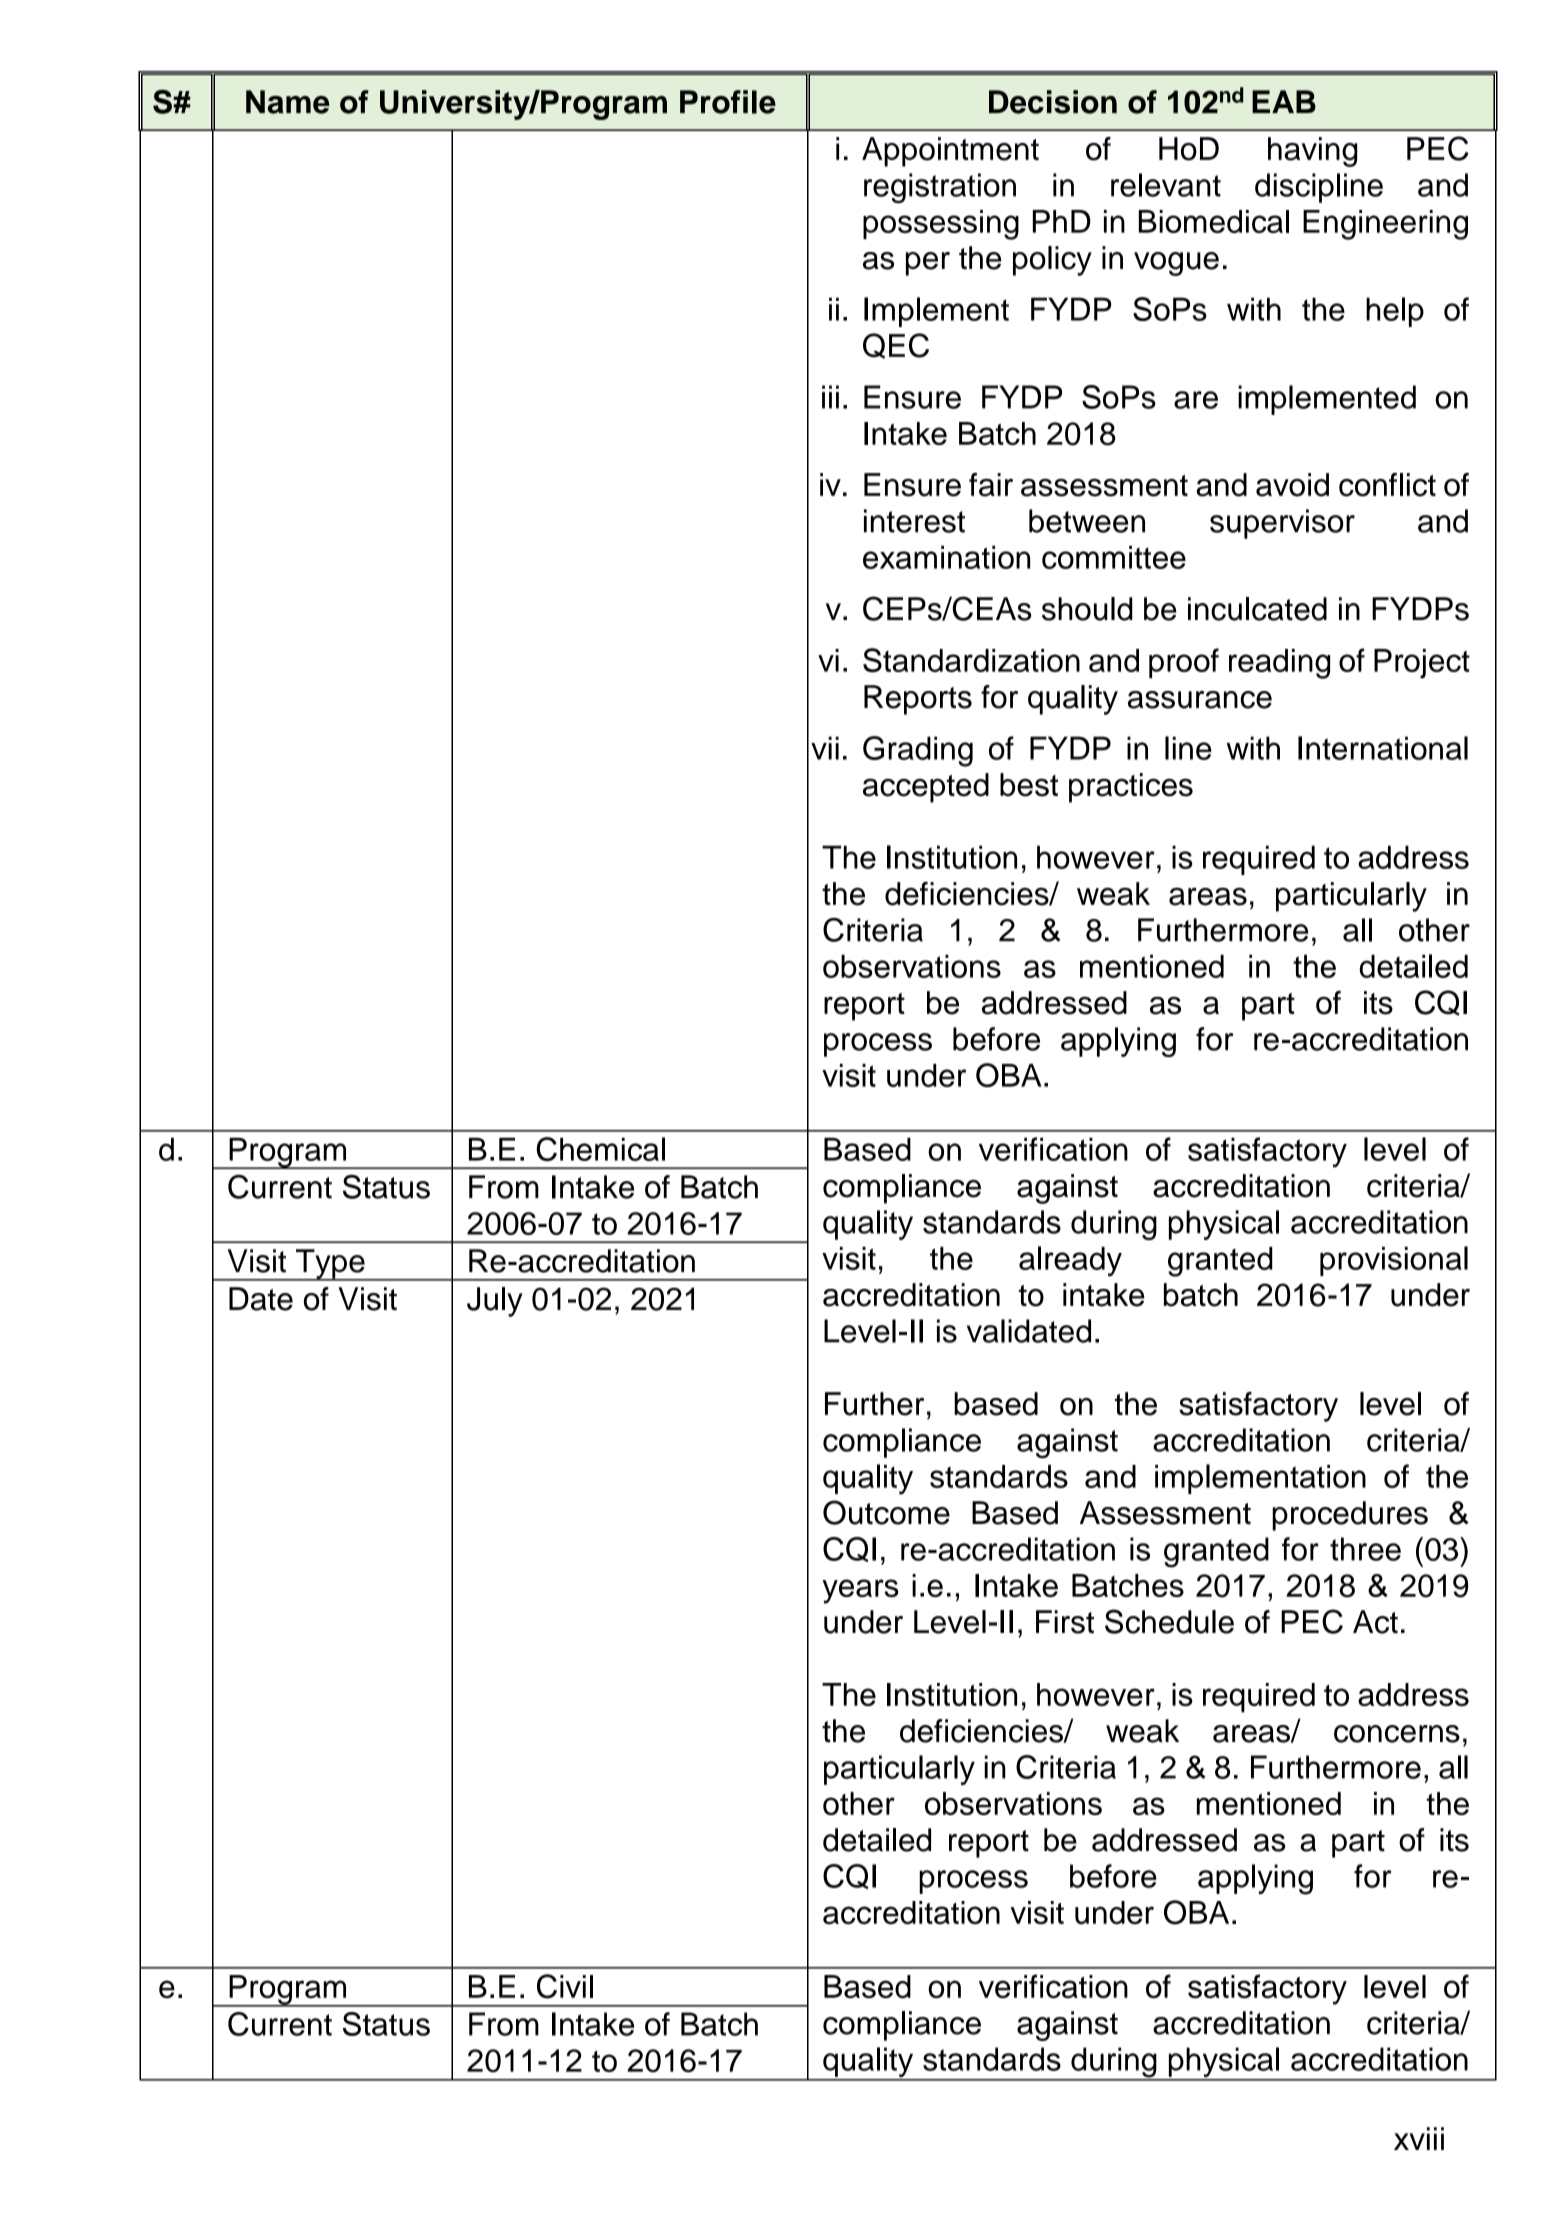  I want to click on xviii, so click(1419, 2138).
